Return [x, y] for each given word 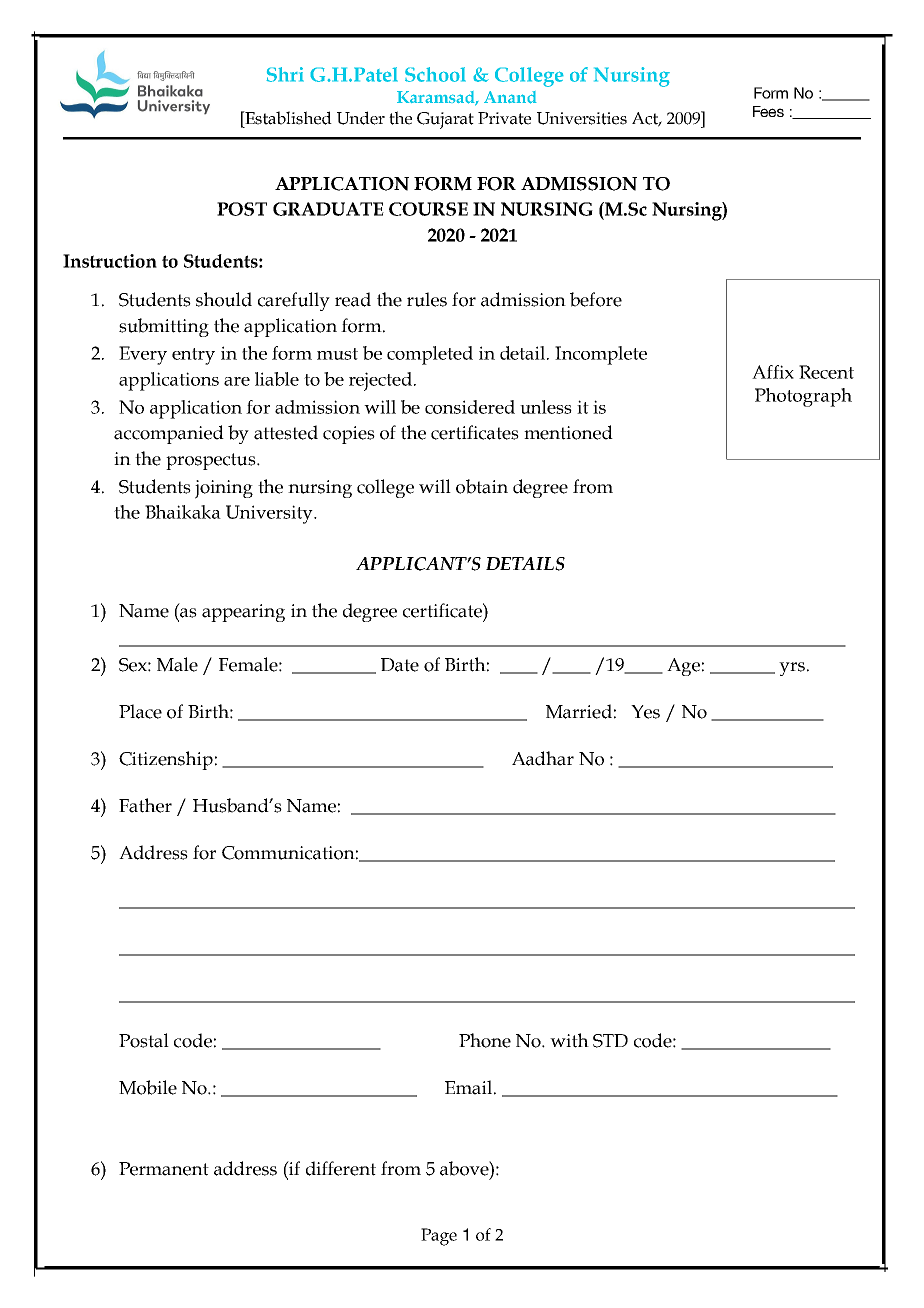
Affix [773, 372]
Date [400, 665]
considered [470, 407]
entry [193, 356]
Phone [485, 1040]
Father [145, 805]
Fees [768, 111]
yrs [792, 669]
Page [439, 1237]
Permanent [164, 1169]
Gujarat [445, 120]
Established [287, 118]
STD [610, 1041]
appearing [243, 613]
